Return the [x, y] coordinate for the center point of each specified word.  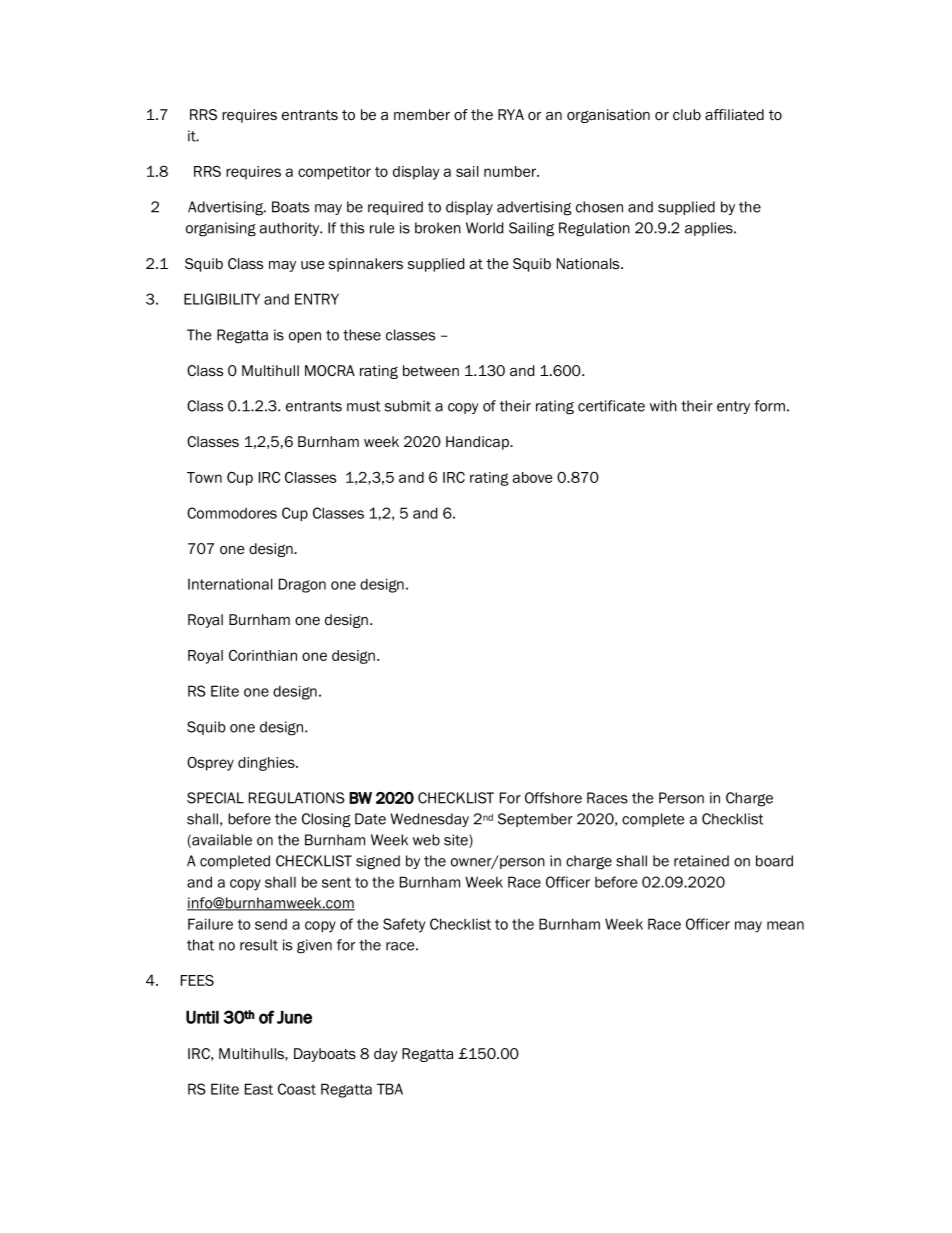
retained [701, 861]
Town [204, 477]
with [663, 406]
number [511, 171]
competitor [334, 173]
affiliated [734, 114]
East [259, 1089]
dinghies [267, 764]
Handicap [478, 443]
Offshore [553, 798]
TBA [390, 1089]
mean [785, 925]
